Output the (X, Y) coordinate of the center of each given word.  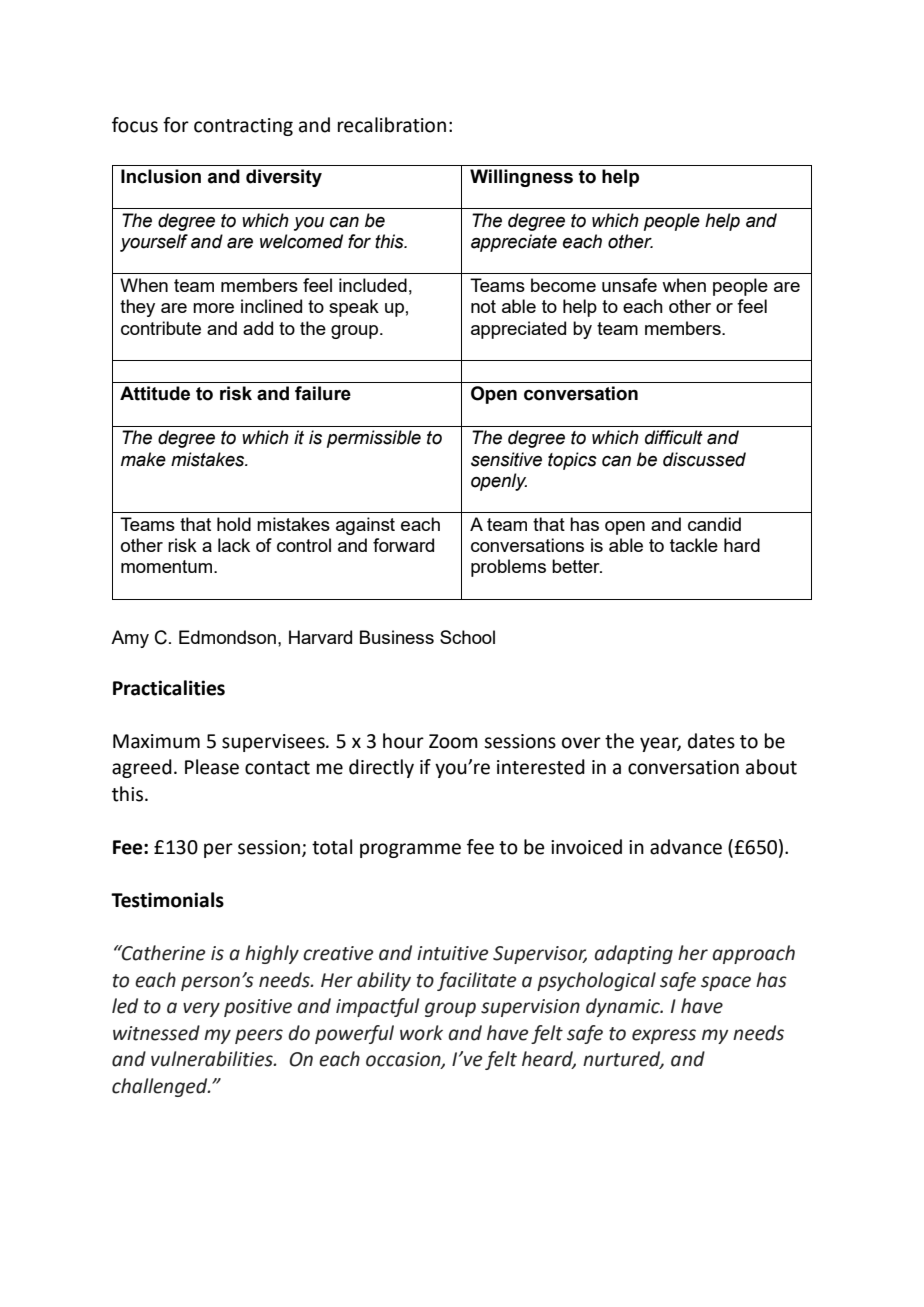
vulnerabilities (213, 1059)
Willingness (521, 178)
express (664, 1036)
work (421, 1033)
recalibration (392, 125)
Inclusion (161, 176)
